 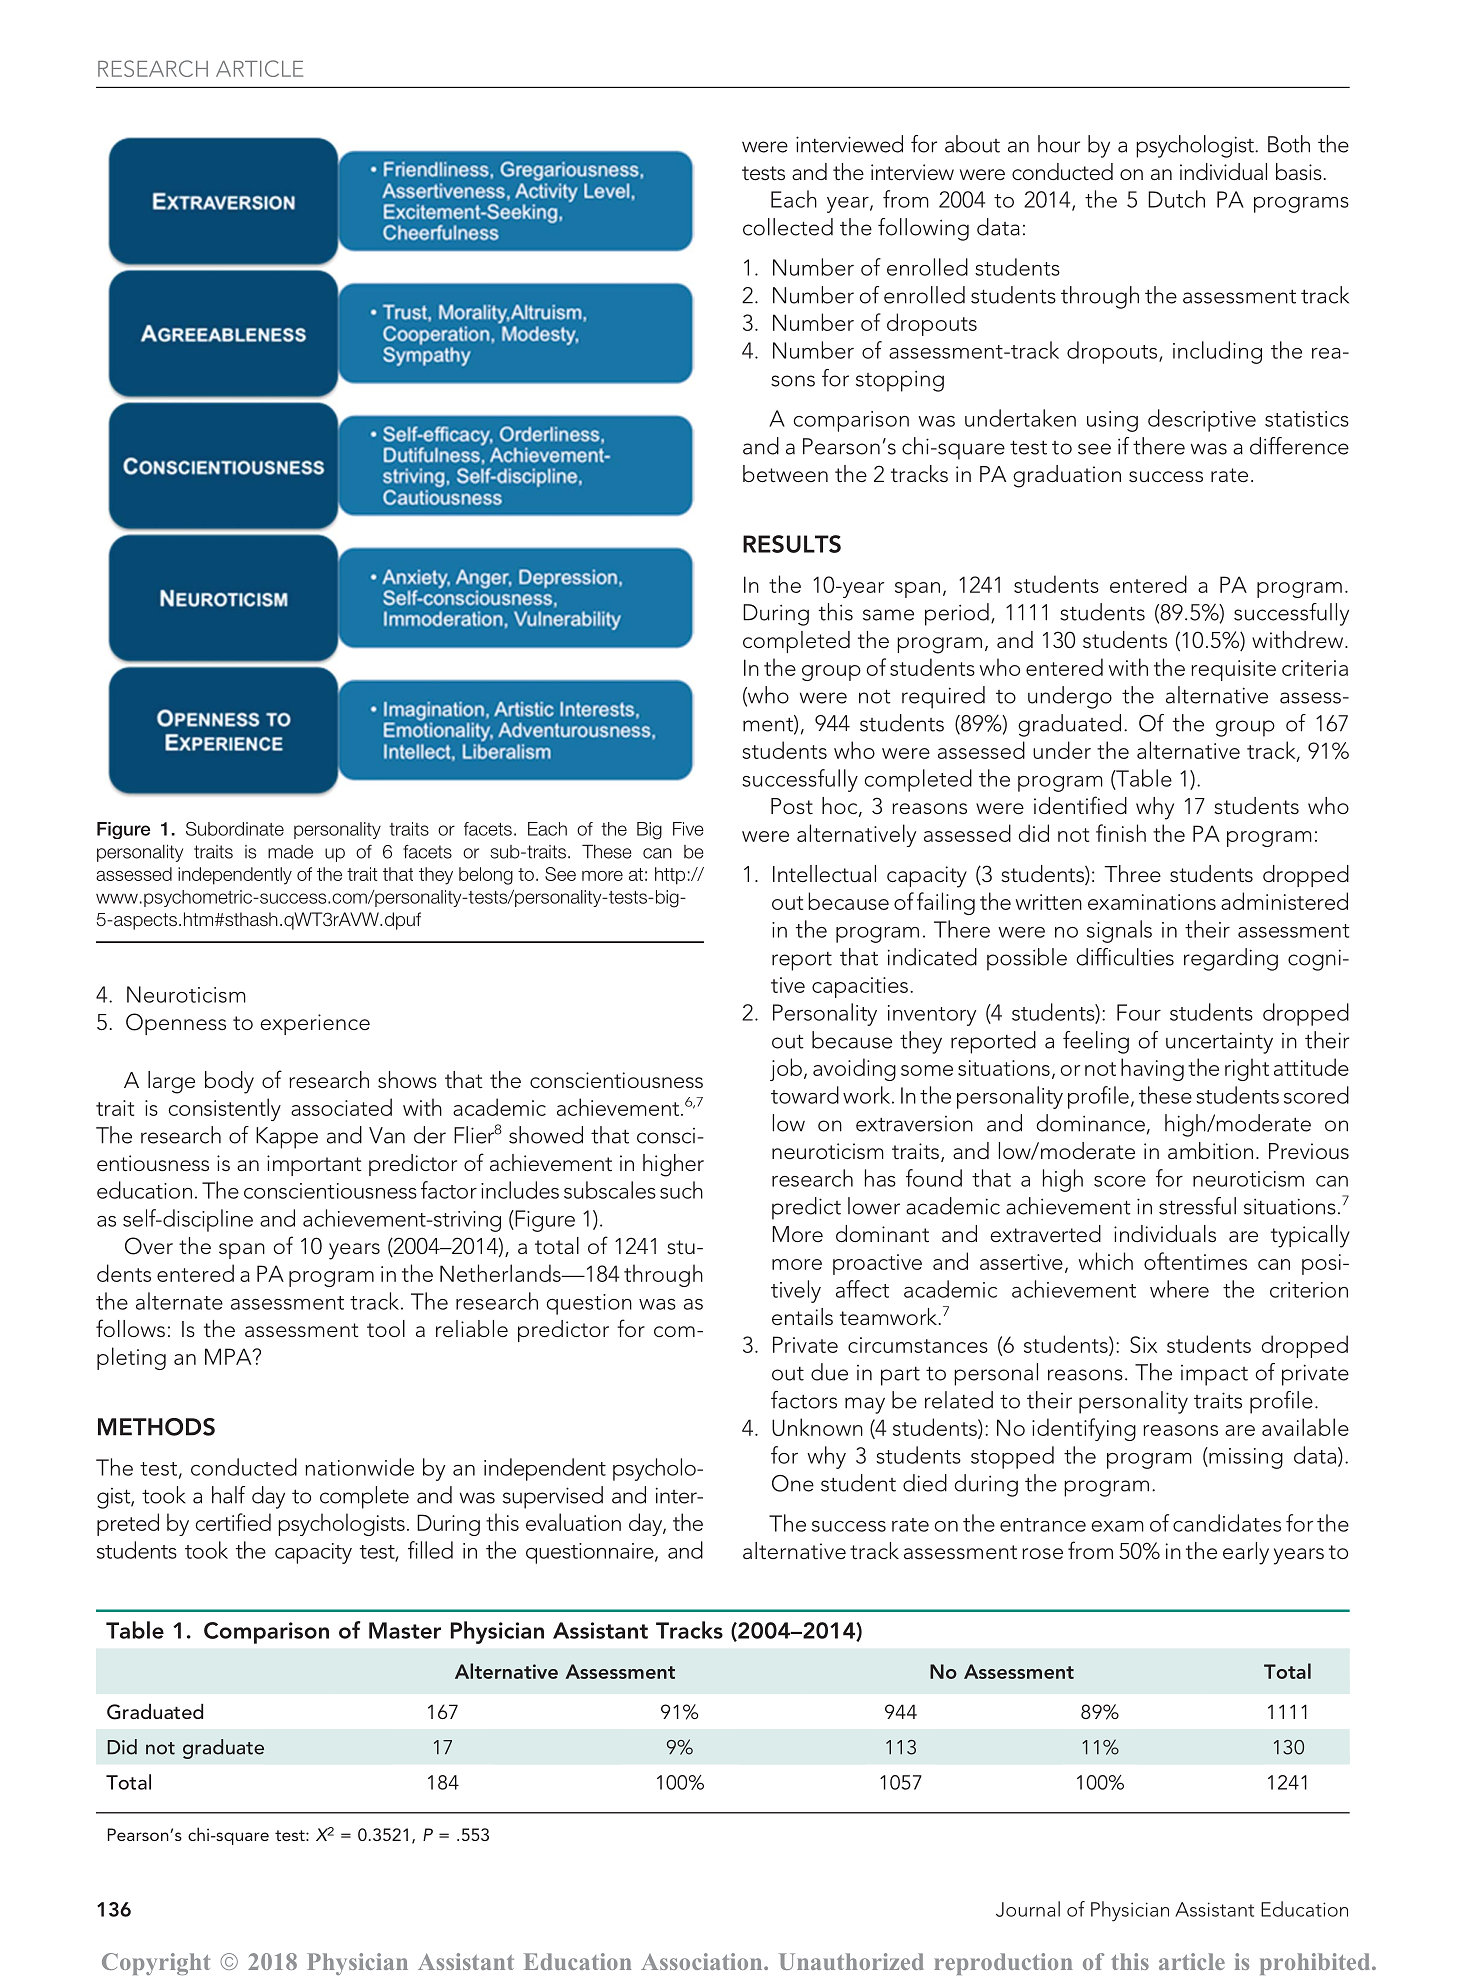 I want to click on Dutch, so click(x=1176, y=199).
